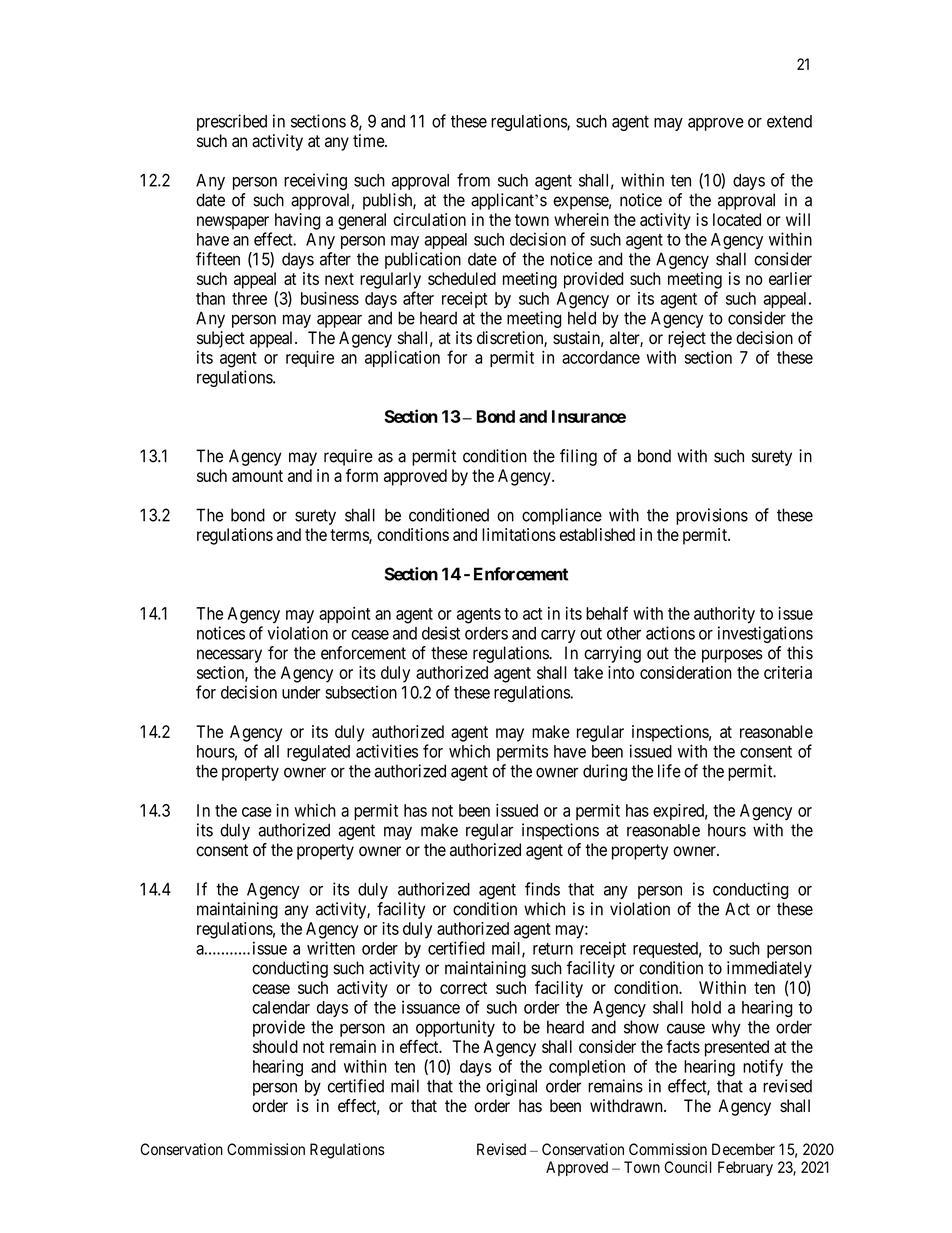 Image resolution: width=952 pixels, height=1233 pixels. I want to click on purposes, so click(732, 656).
